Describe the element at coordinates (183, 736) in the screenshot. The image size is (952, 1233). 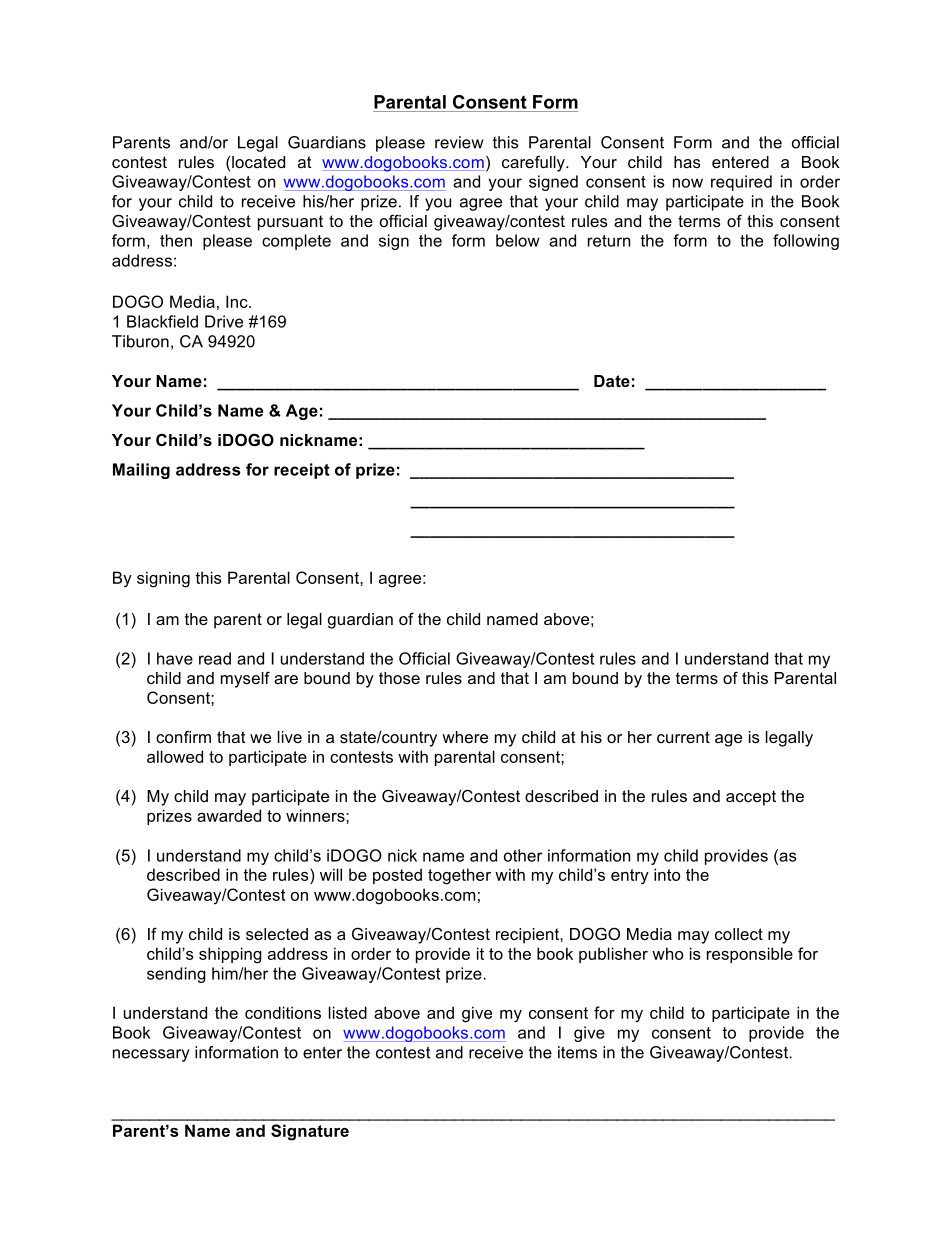
I see `confirm` at that location.
